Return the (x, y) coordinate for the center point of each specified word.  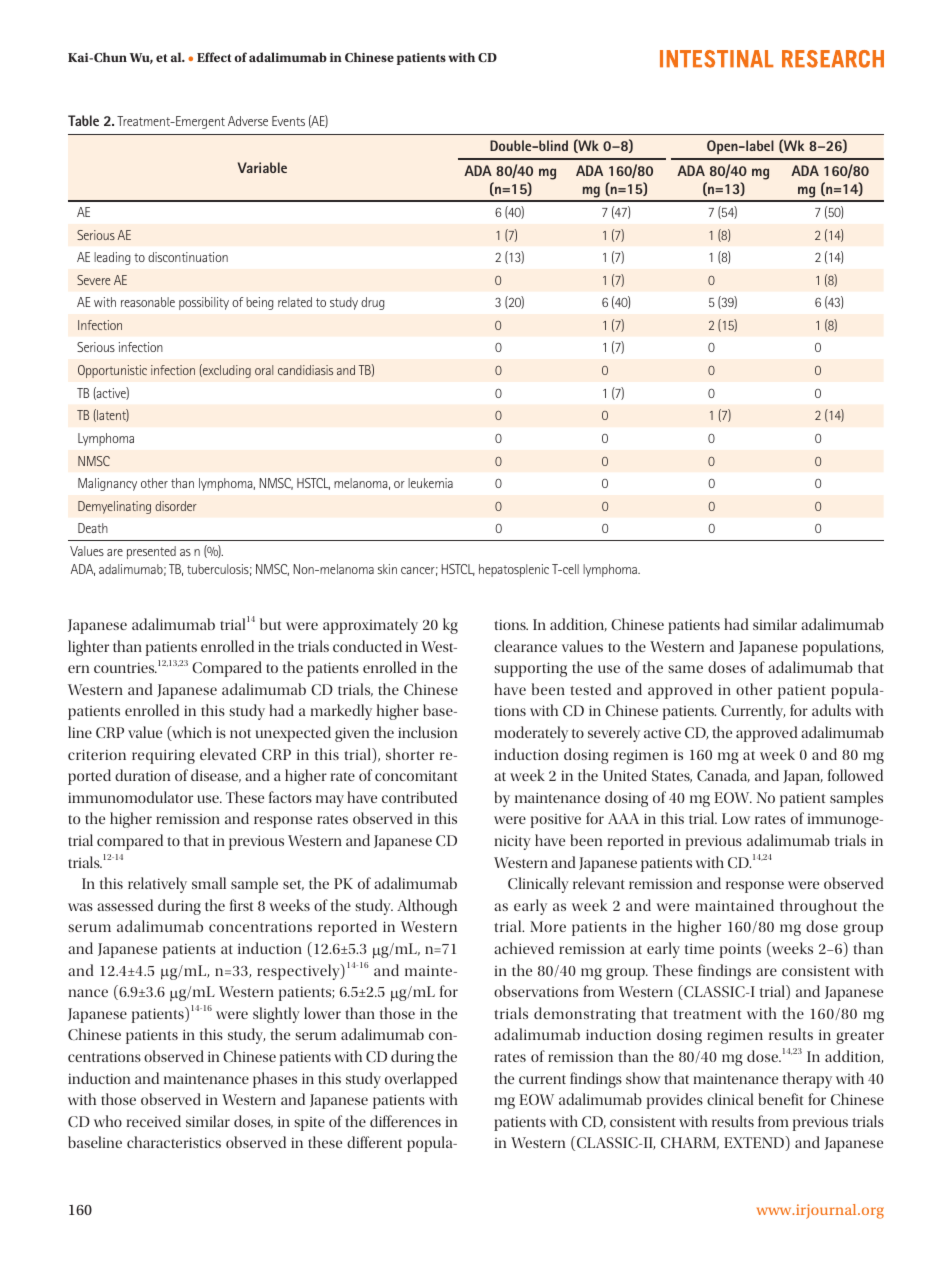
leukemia (430, 483)
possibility (204, 303)
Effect (214, 57)
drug (372, 303)
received (153, 1121)
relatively (157, 885)
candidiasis (305, 370)
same (685, 669)
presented (151, 552)
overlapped (421, 1080)
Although (427, 907)
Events (288, 121)
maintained (734, 905)
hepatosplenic (514, 570)
